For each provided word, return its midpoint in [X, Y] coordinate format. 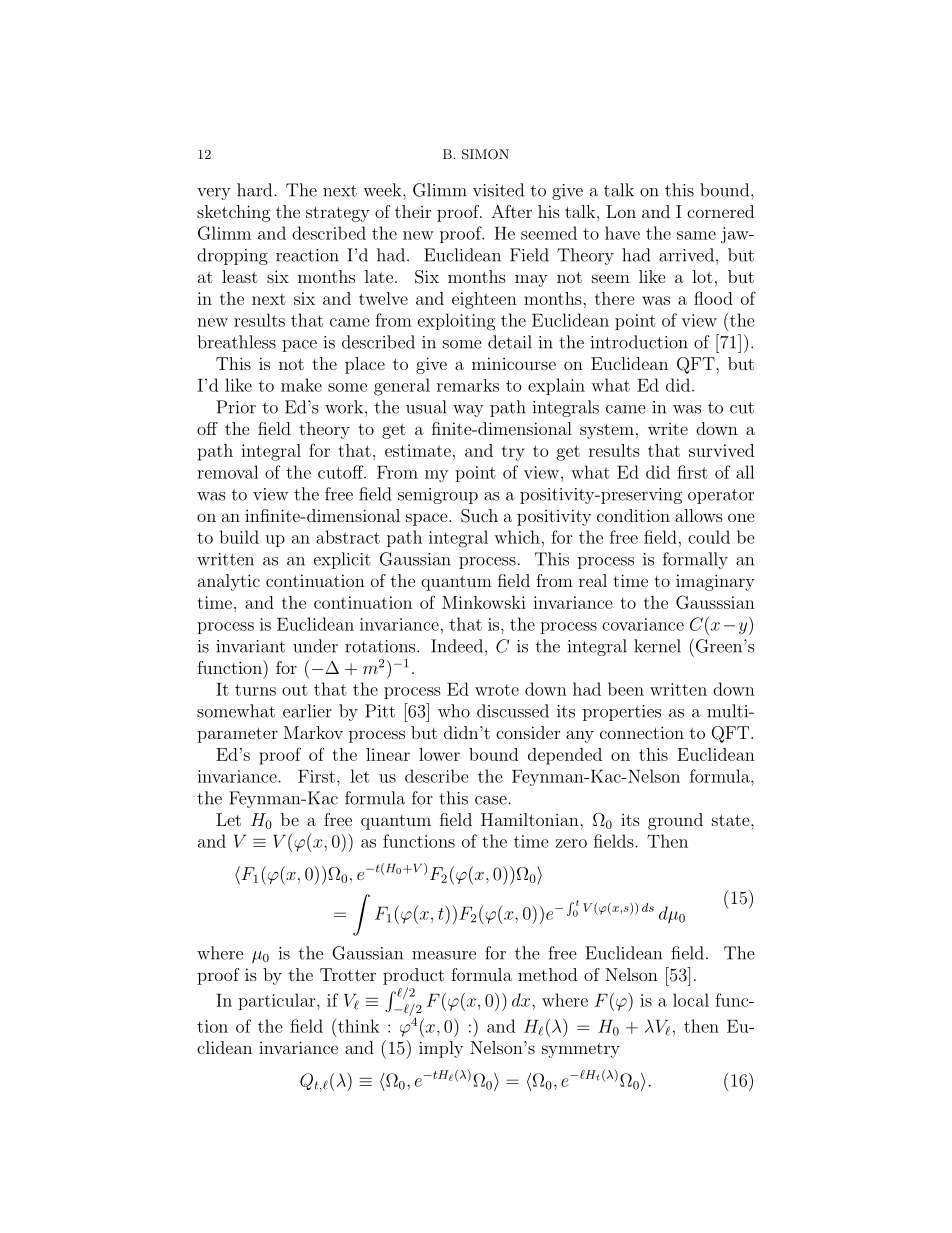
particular [278, 1001]
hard [256, 190]
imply [441, 1049]
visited [498, 190]
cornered [720, 211]
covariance [643, 624]
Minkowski [484, 602]
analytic [229, 582]
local [691, 1000]
